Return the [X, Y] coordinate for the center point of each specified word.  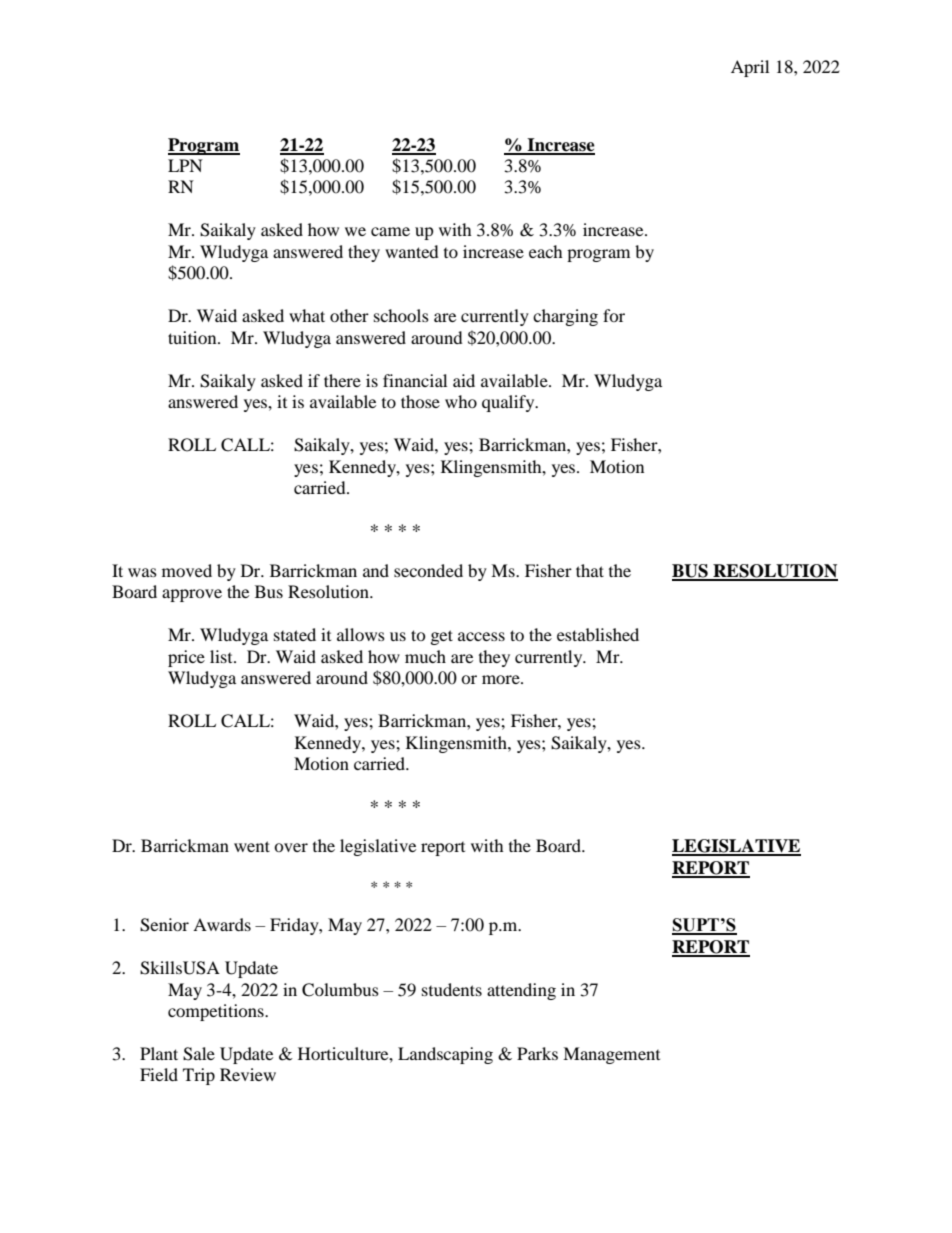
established [598, 634]
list [222, 656]
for [614, 315]
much [425, 656]
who [461, 401]
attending [521, 991]
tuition [193, 337]
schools [401, 315]
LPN [185, 165]
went [252, 846]
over [291, 847]
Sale [199, 1054]
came [390, 231]
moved [187, 570]
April [750, 68]
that [590, 570]
